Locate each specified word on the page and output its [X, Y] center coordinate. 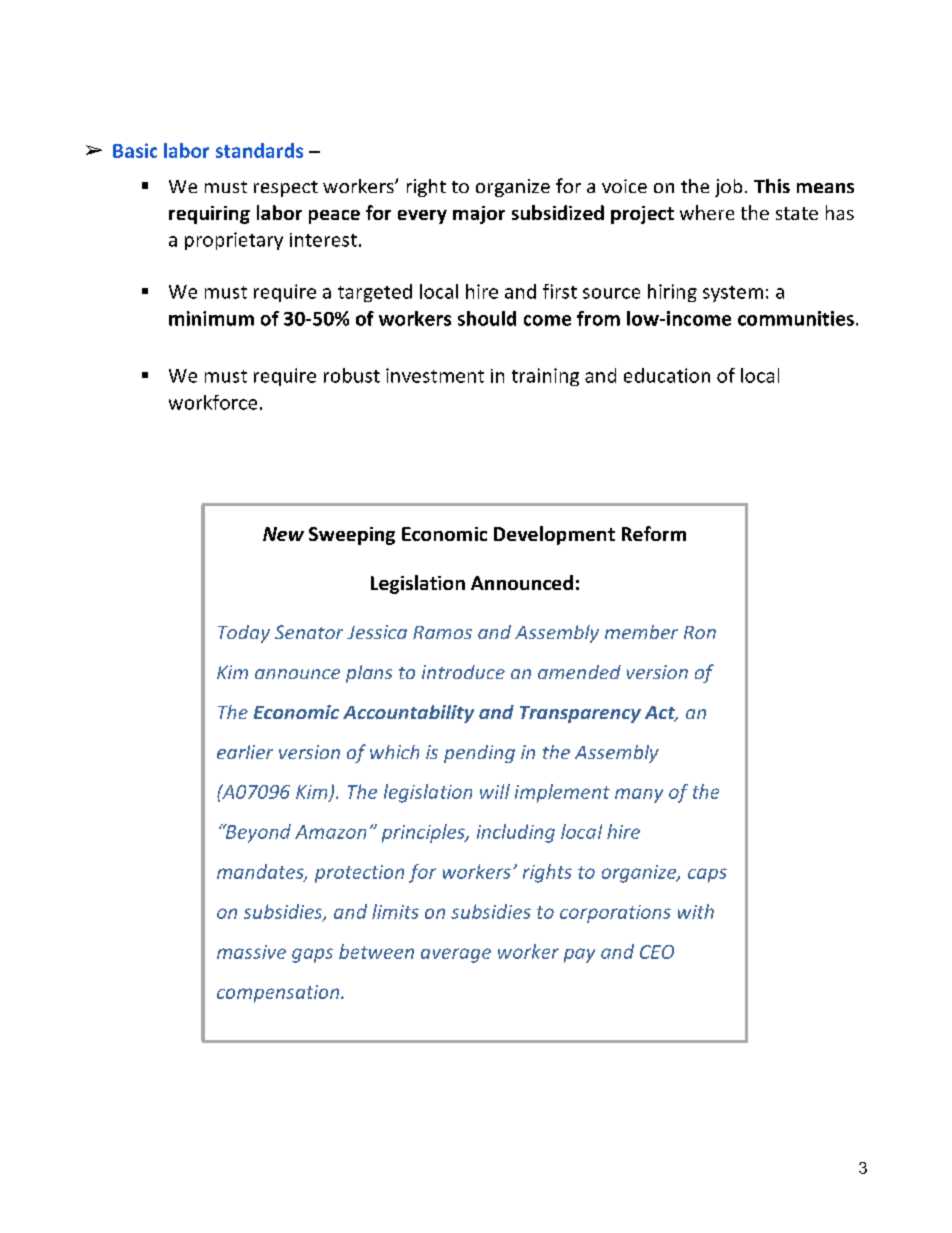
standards [259, 150]
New [283, 534]
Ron [700, 632]
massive [251, 952]
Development [554, 535]
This [772, 186]
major [479, 215]
